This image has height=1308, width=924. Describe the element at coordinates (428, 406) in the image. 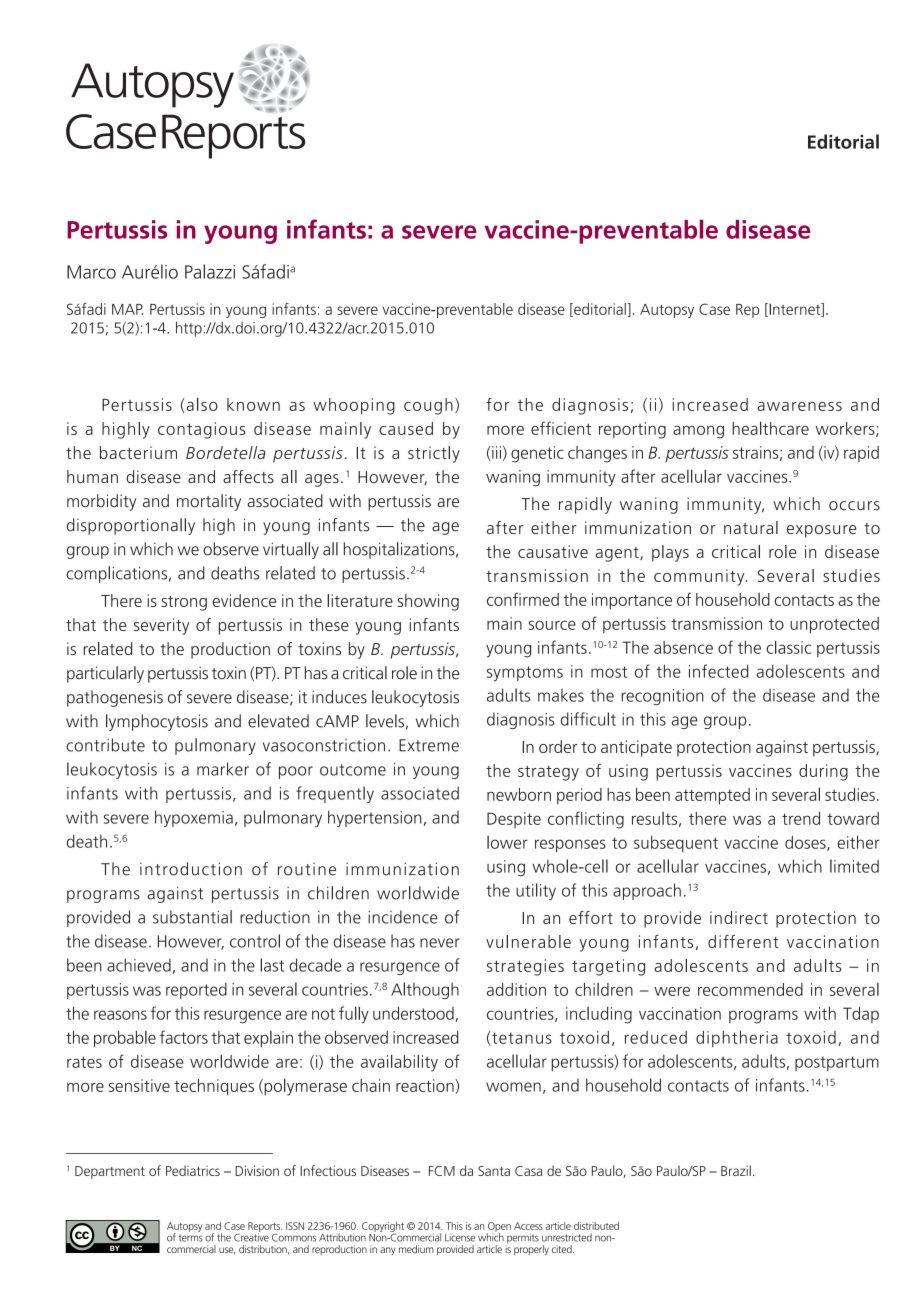

I see `cough` at that location.
